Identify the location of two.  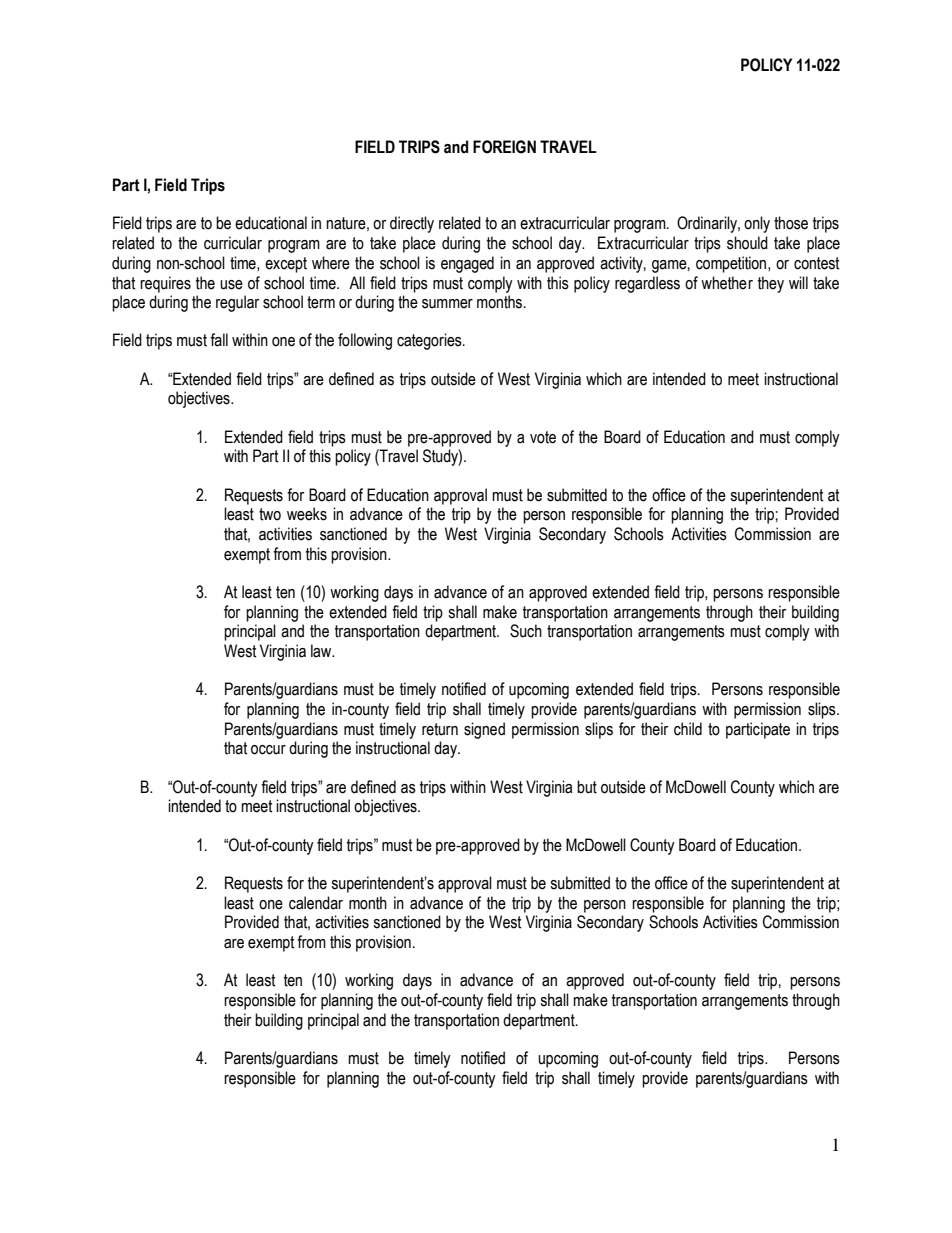
(270, 514).
